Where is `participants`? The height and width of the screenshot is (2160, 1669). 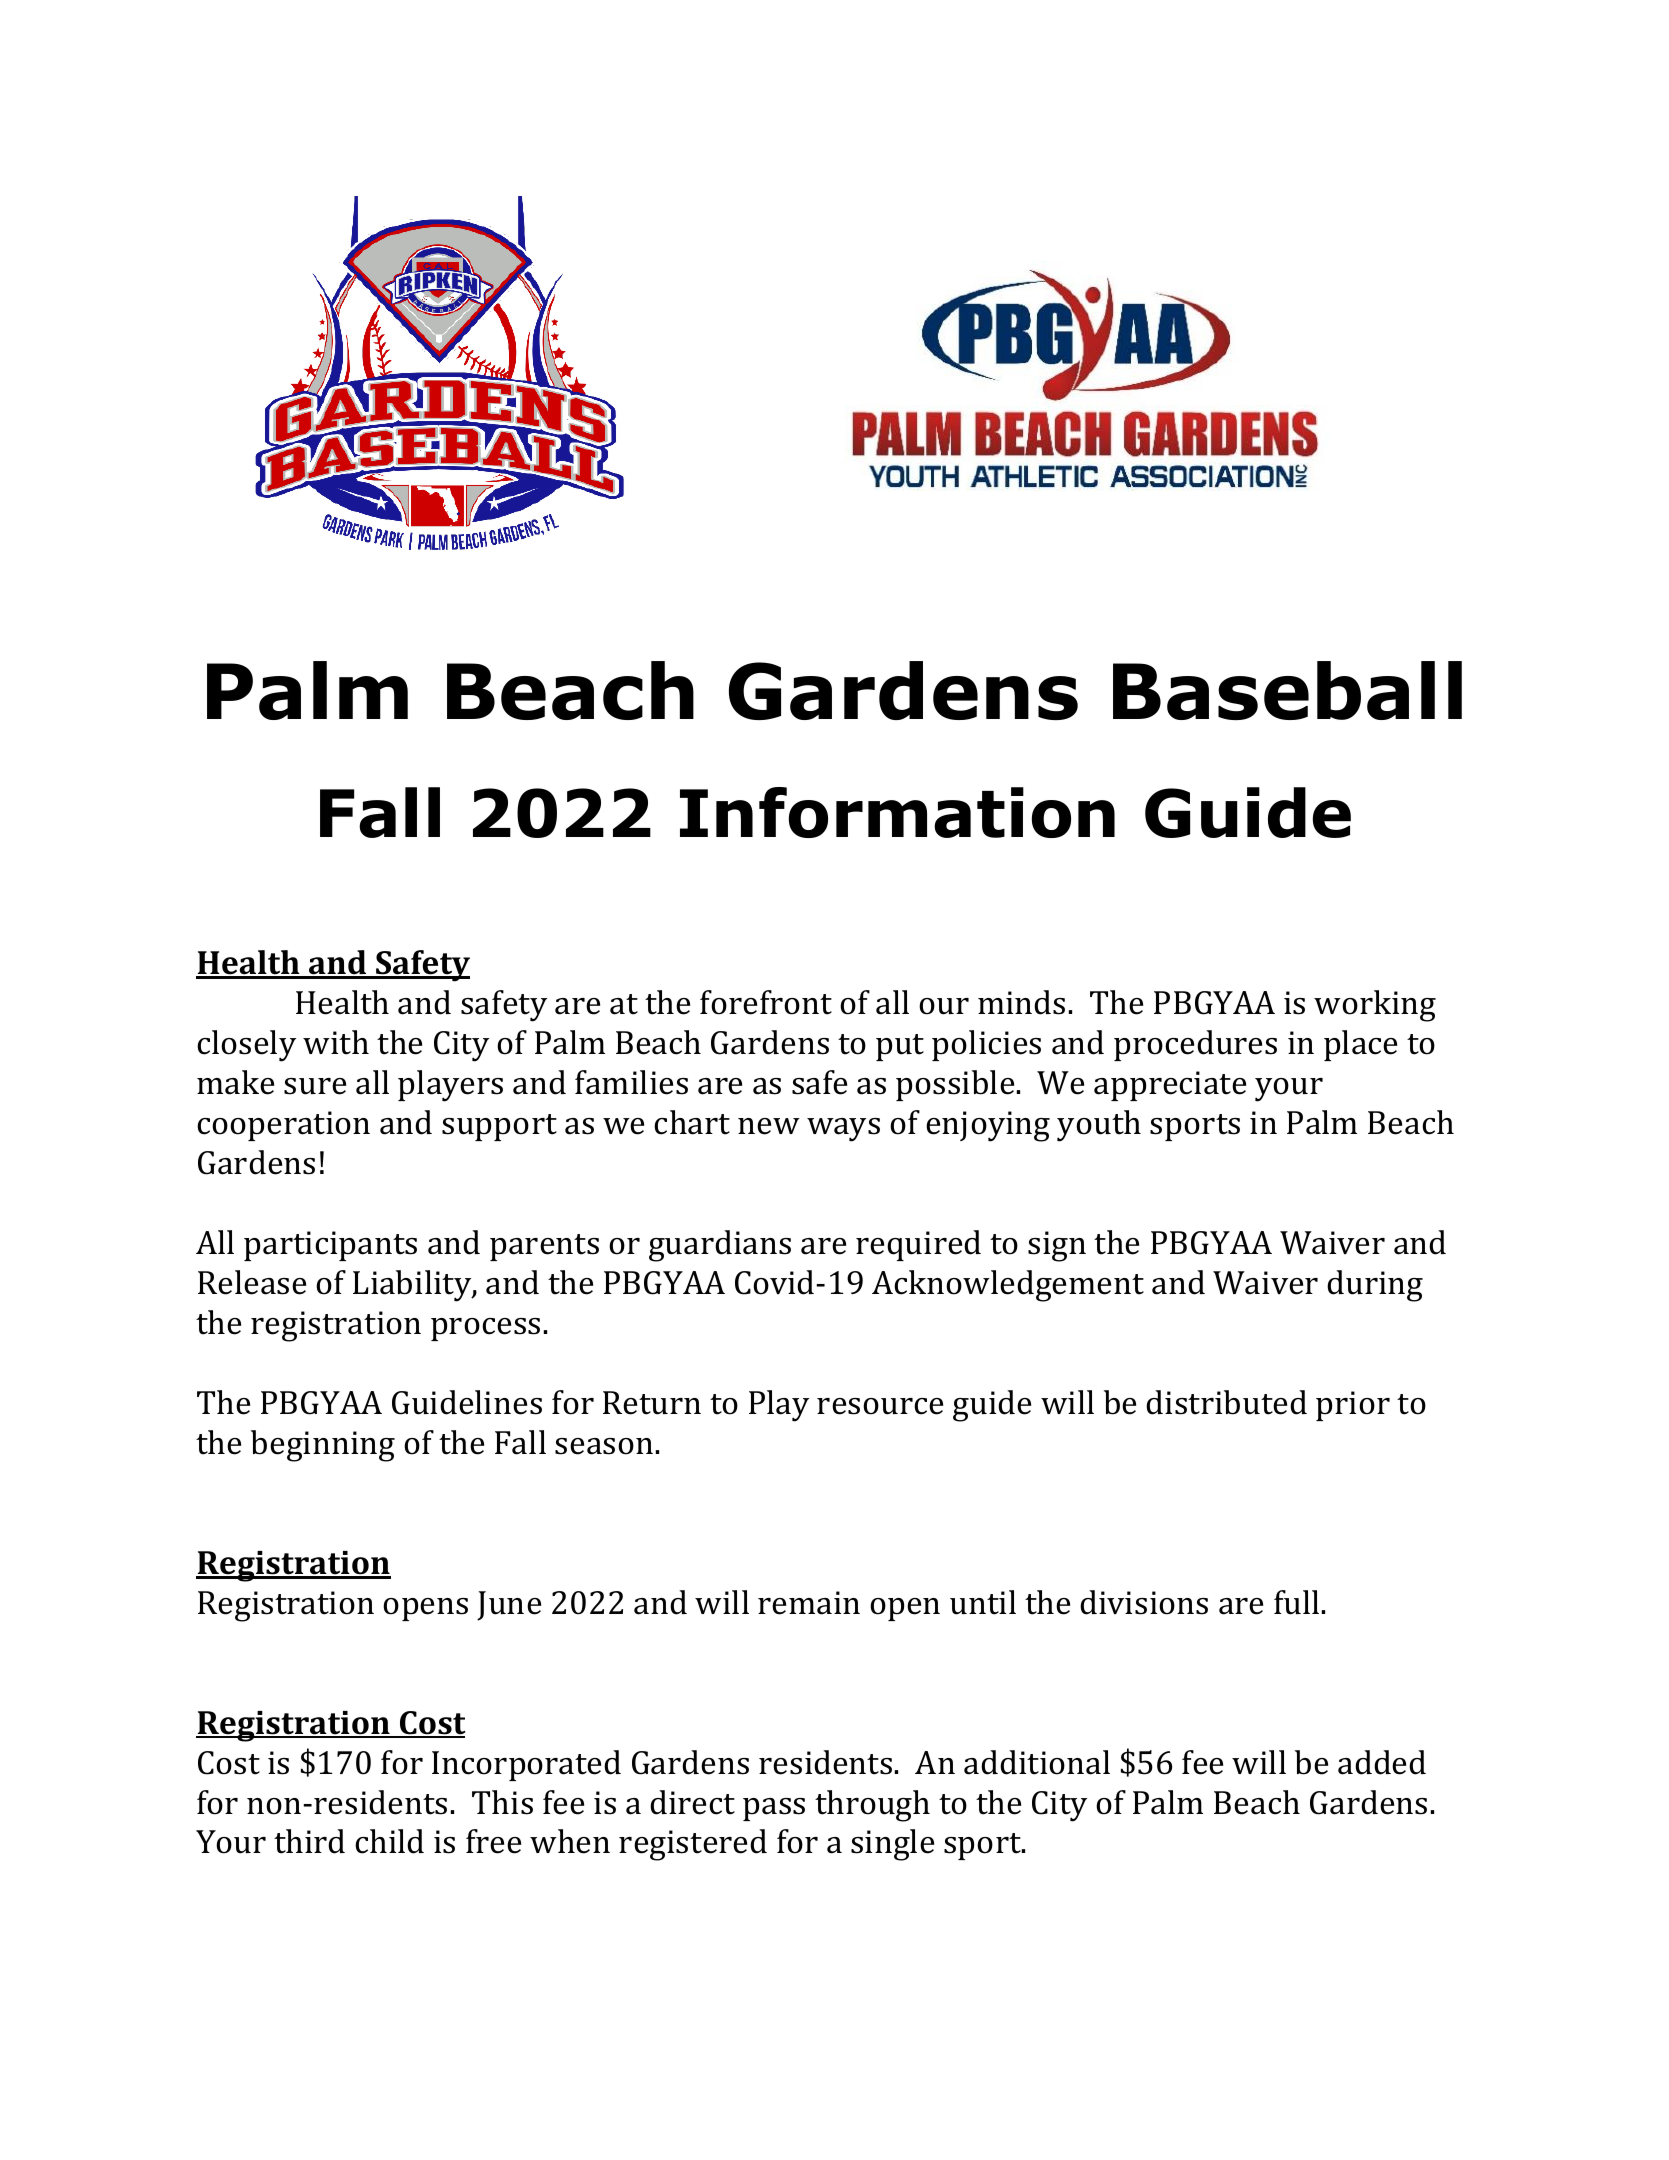 participants is located at coordinates (330, 1246).
